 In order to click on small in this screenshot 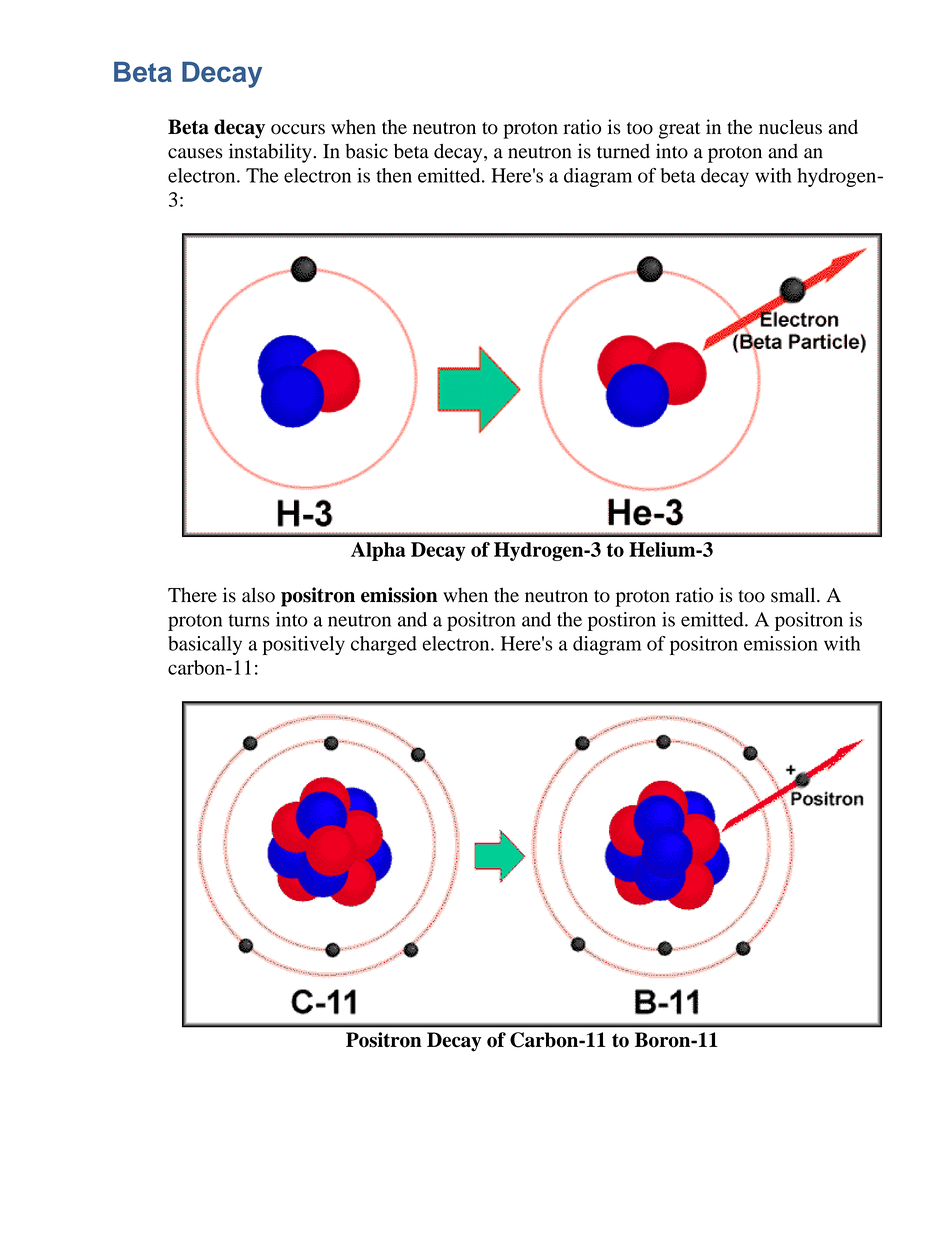, I will do `click(794, 595)`.
